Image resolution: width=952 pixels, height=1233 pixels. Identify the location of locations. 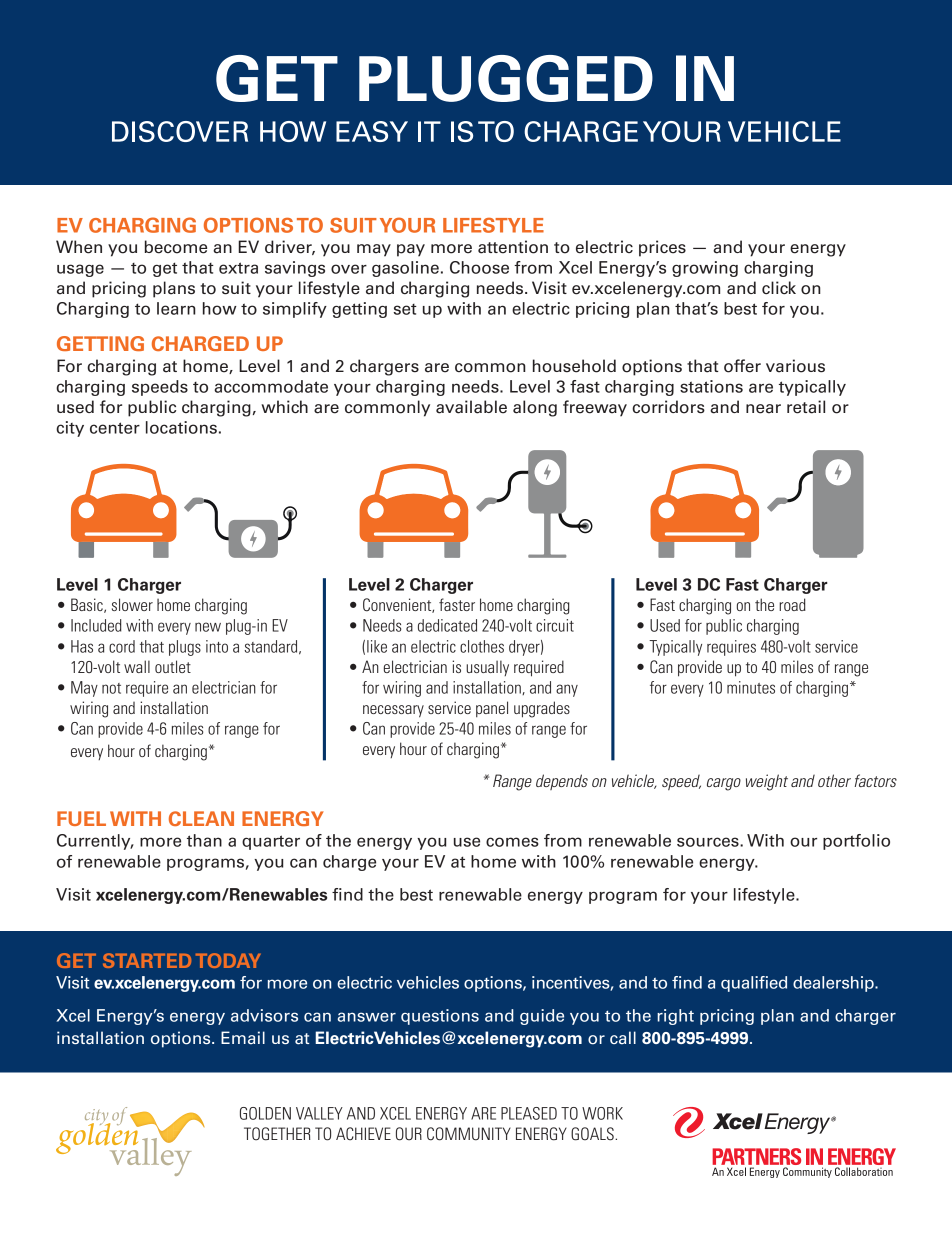
(181, 427).
